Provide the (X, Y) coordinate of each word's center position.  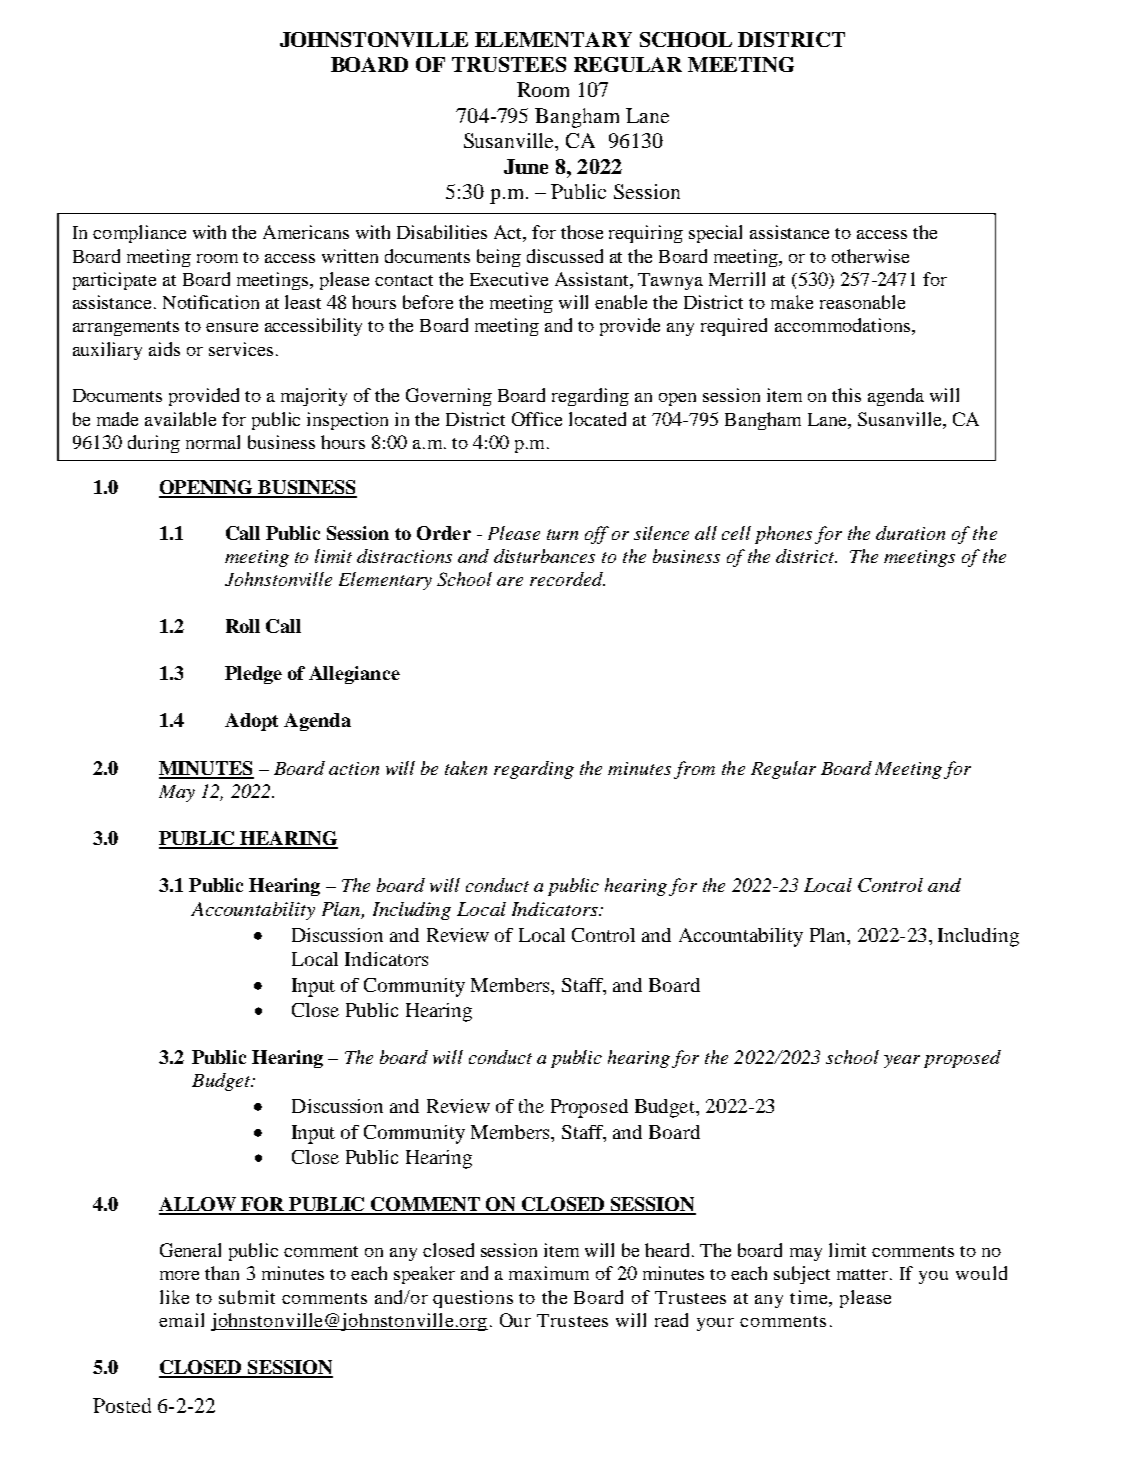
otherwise (870, 256)
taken (466, 768)
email (181, 1320)
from (694, 770)
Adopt (251, 722)
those (582, 232)
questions (473, 1299)
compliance (139, 234)
